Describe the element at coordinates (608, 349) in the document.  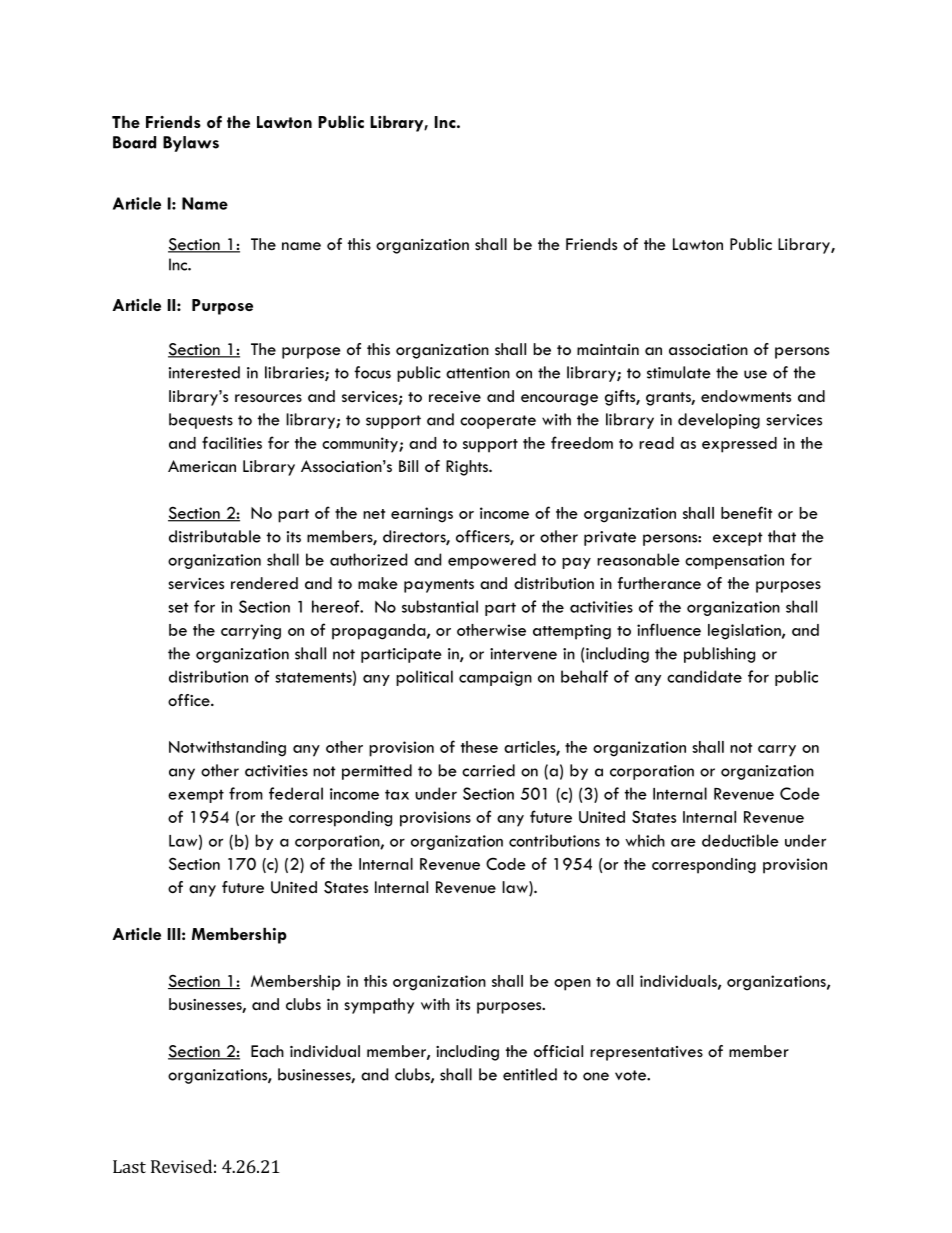
I see `maintain` at that location.
